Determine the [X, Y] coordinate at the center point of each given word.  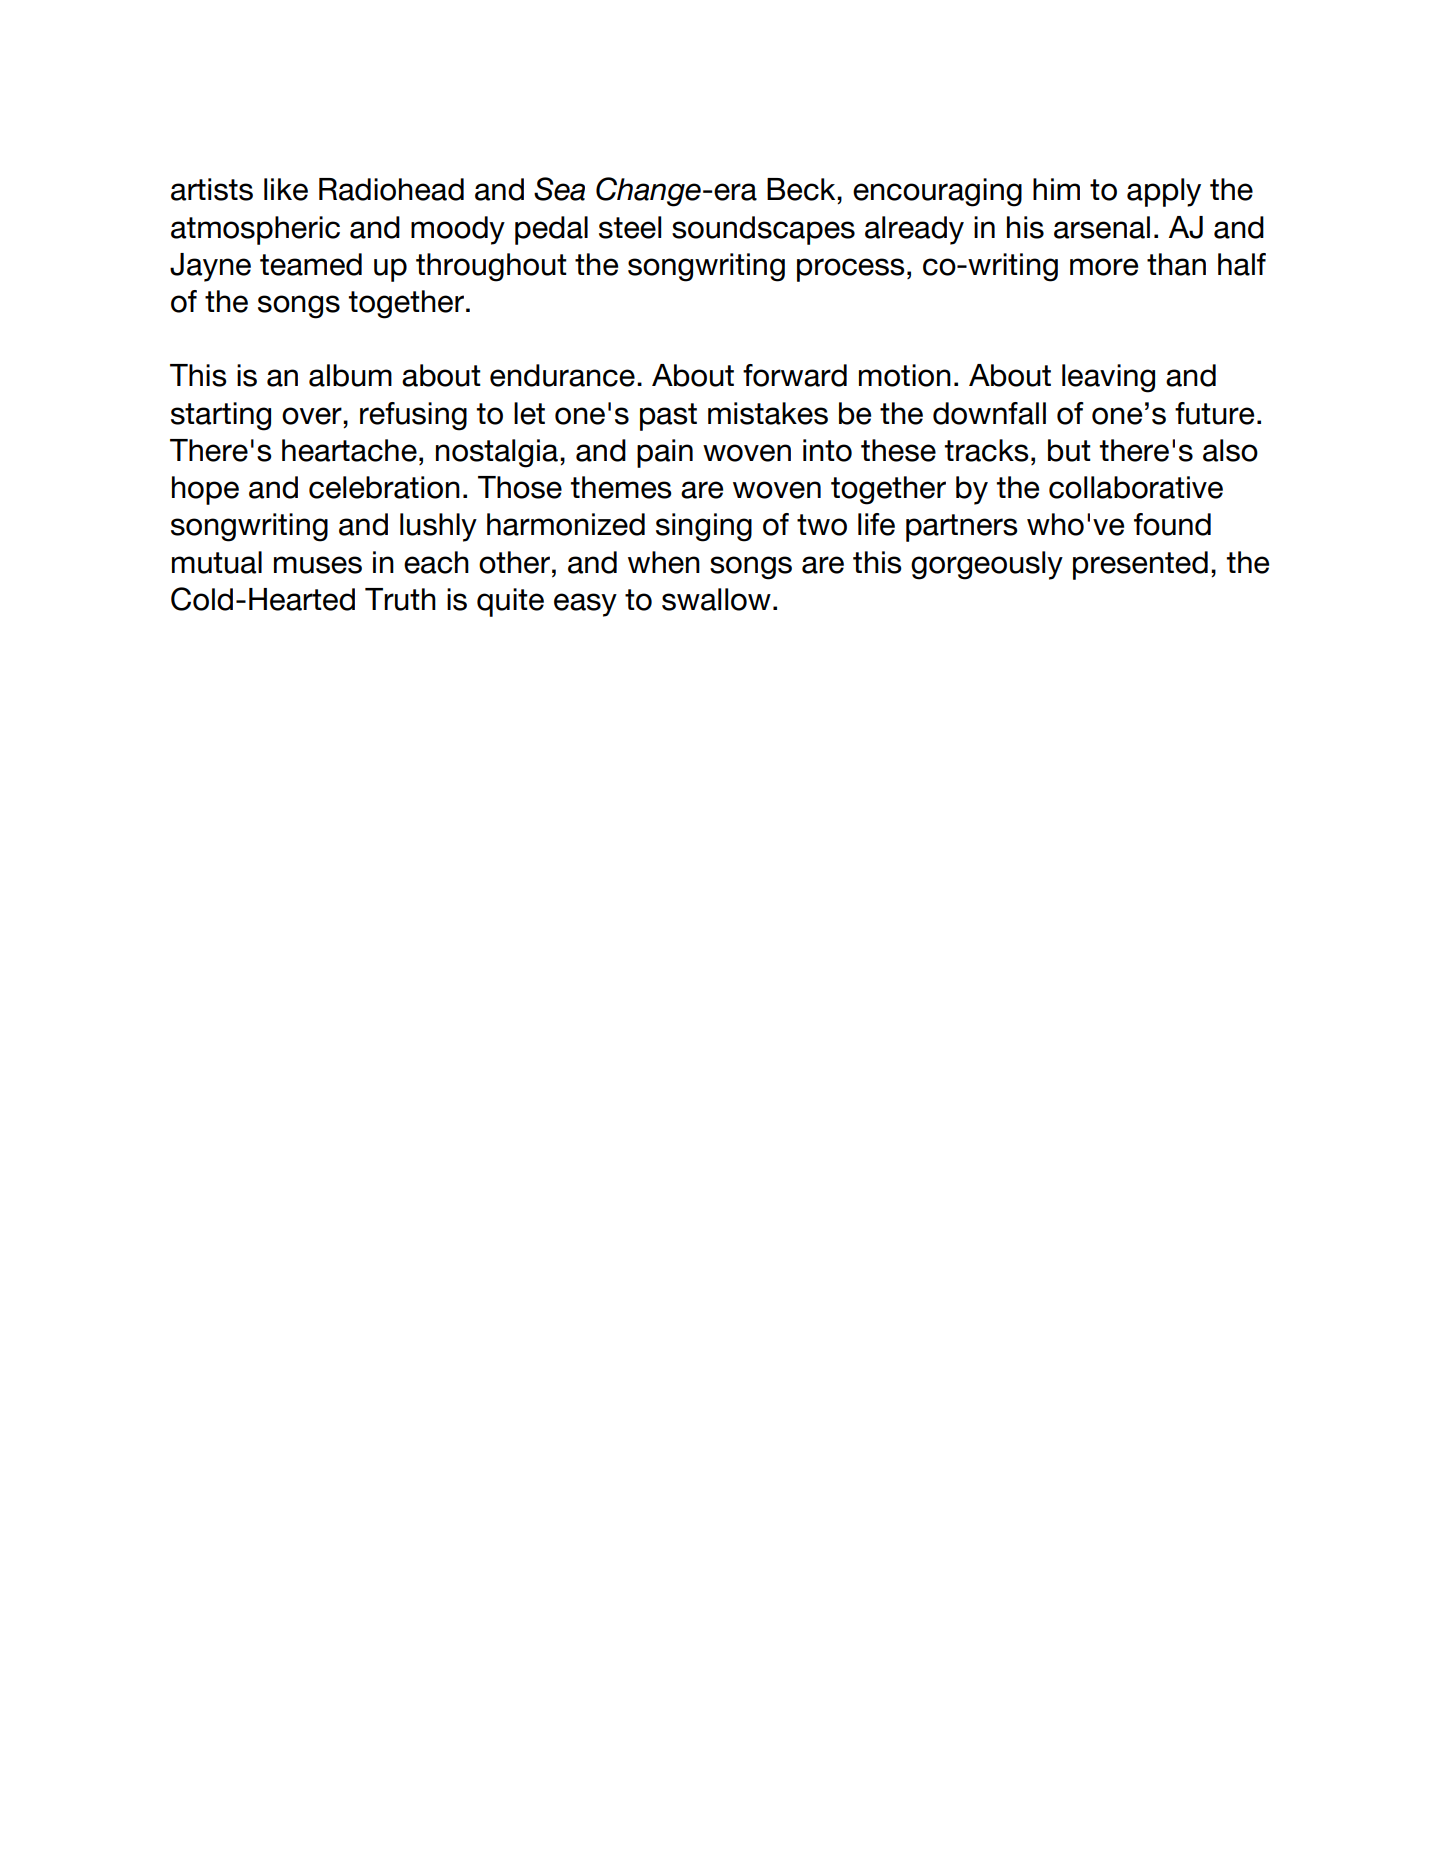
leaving [1108, 378]
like [286, 189]
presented [1140, 565]
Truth [400, 599]
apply [1164, 192]
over [313, 416]
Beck [802, 189]
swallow [716, 599]
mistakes [768, 413]
